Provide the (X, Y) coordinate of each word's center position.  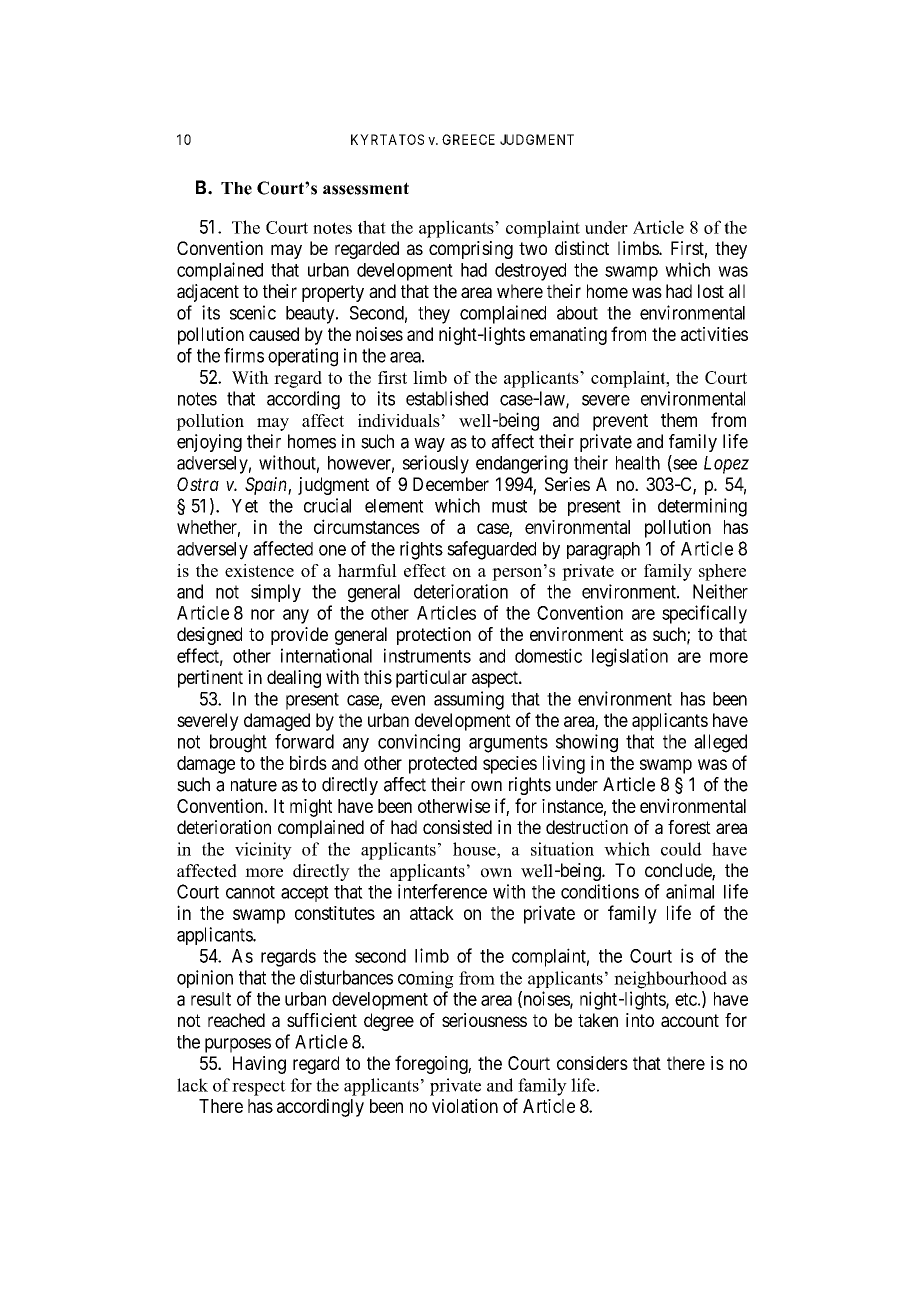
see (684, 465)
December (451, 484)
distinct (582, 248)
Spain (267, 486)
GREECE (468, 139)
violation (465, 1105)
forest (689, 827)
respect (259, 1088)
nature (254, 785)
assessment (366, 188)
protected (443, 765)
